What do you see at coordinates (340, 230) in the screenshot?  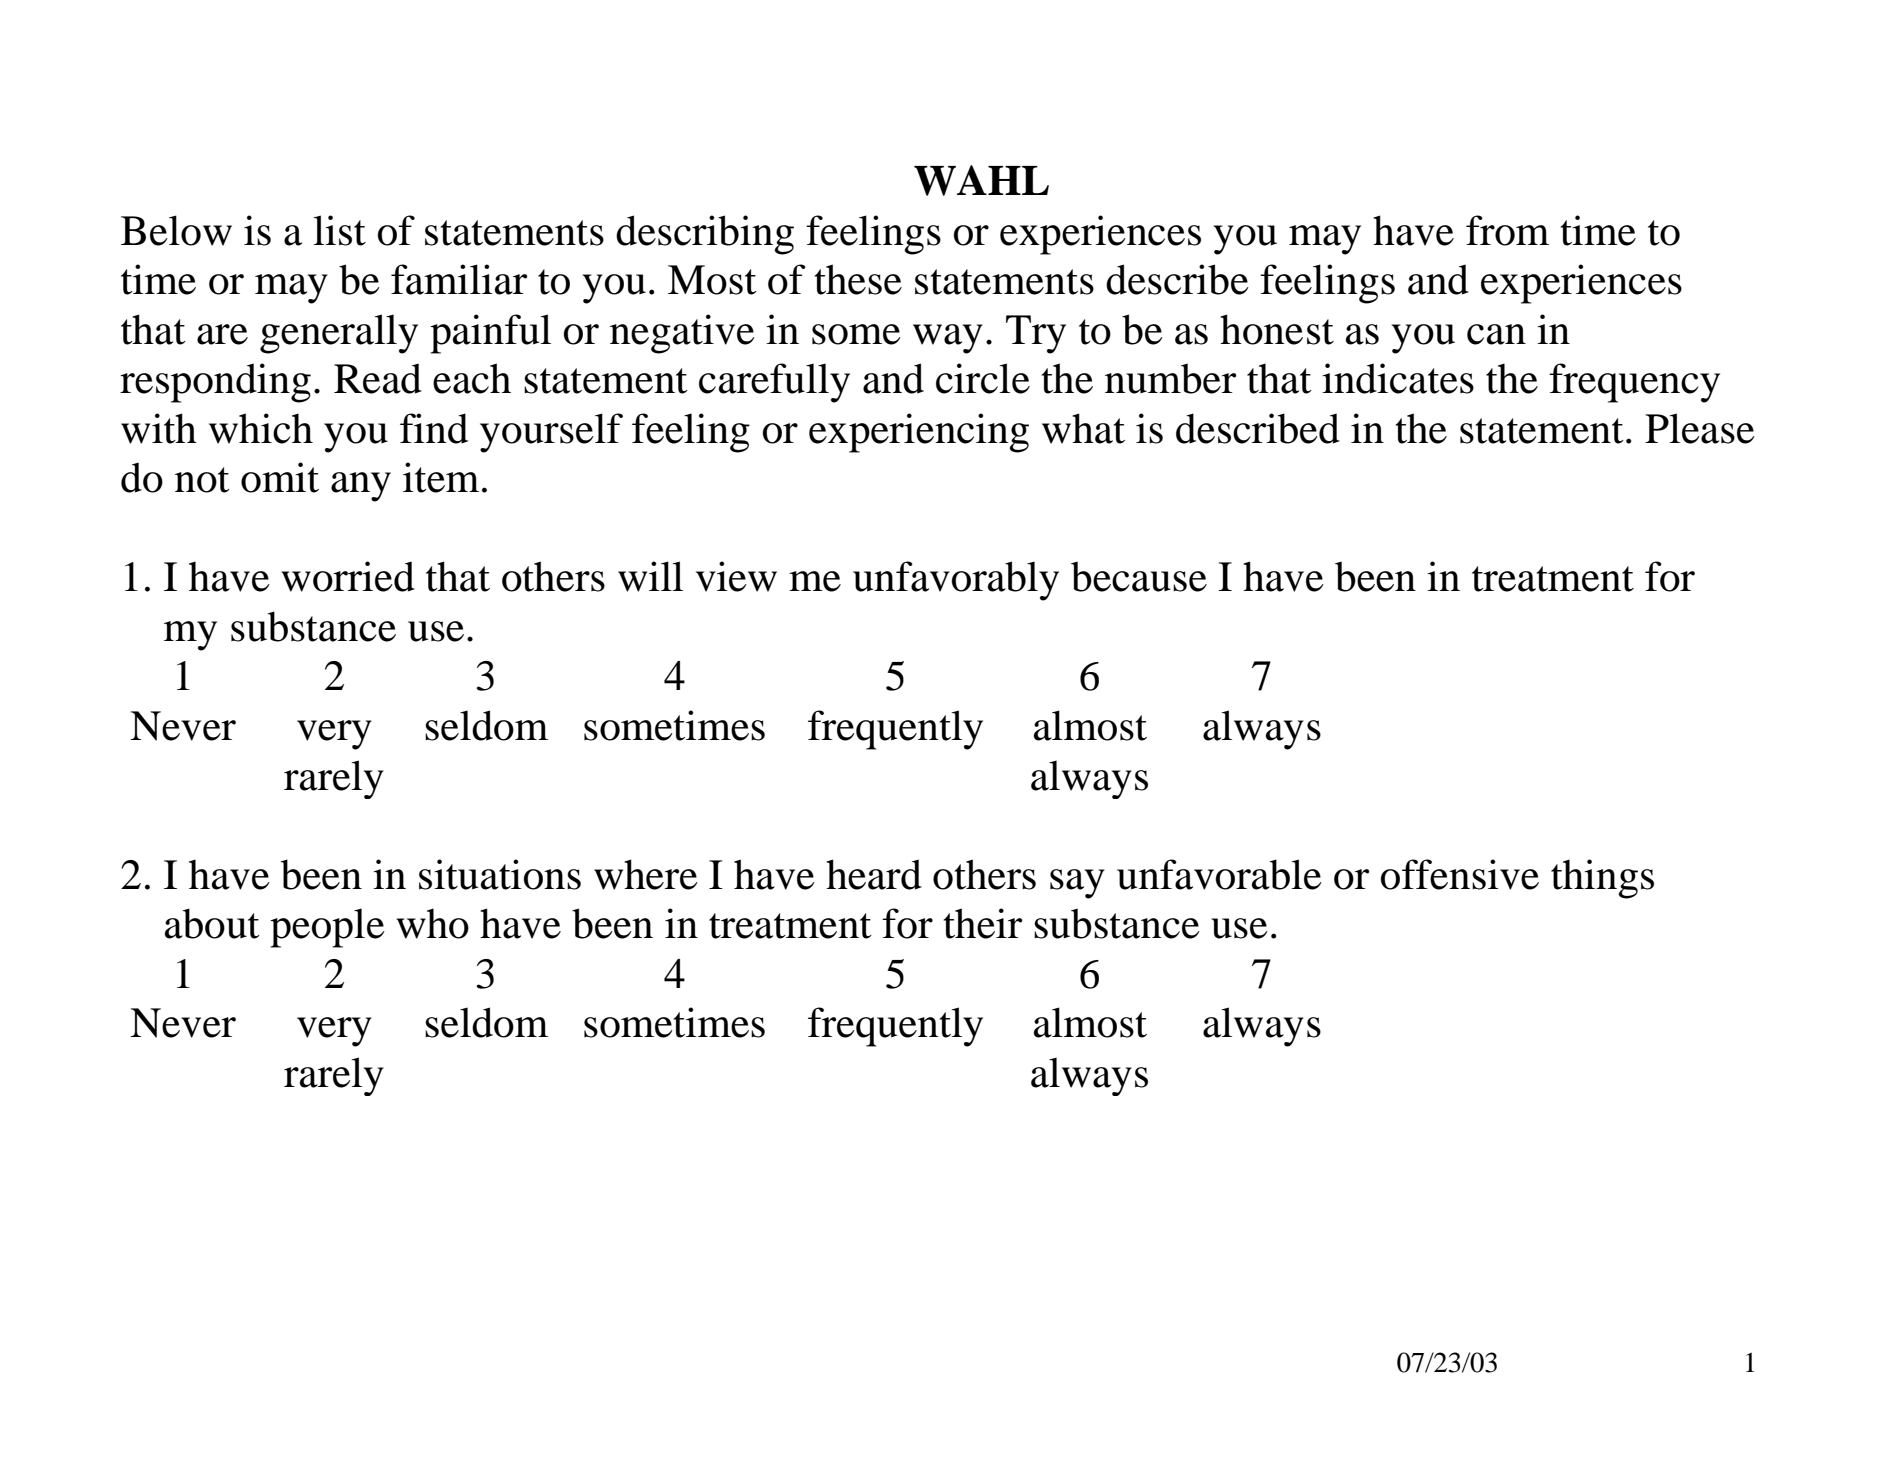 I see `list` at bounding box center [340, 230].
